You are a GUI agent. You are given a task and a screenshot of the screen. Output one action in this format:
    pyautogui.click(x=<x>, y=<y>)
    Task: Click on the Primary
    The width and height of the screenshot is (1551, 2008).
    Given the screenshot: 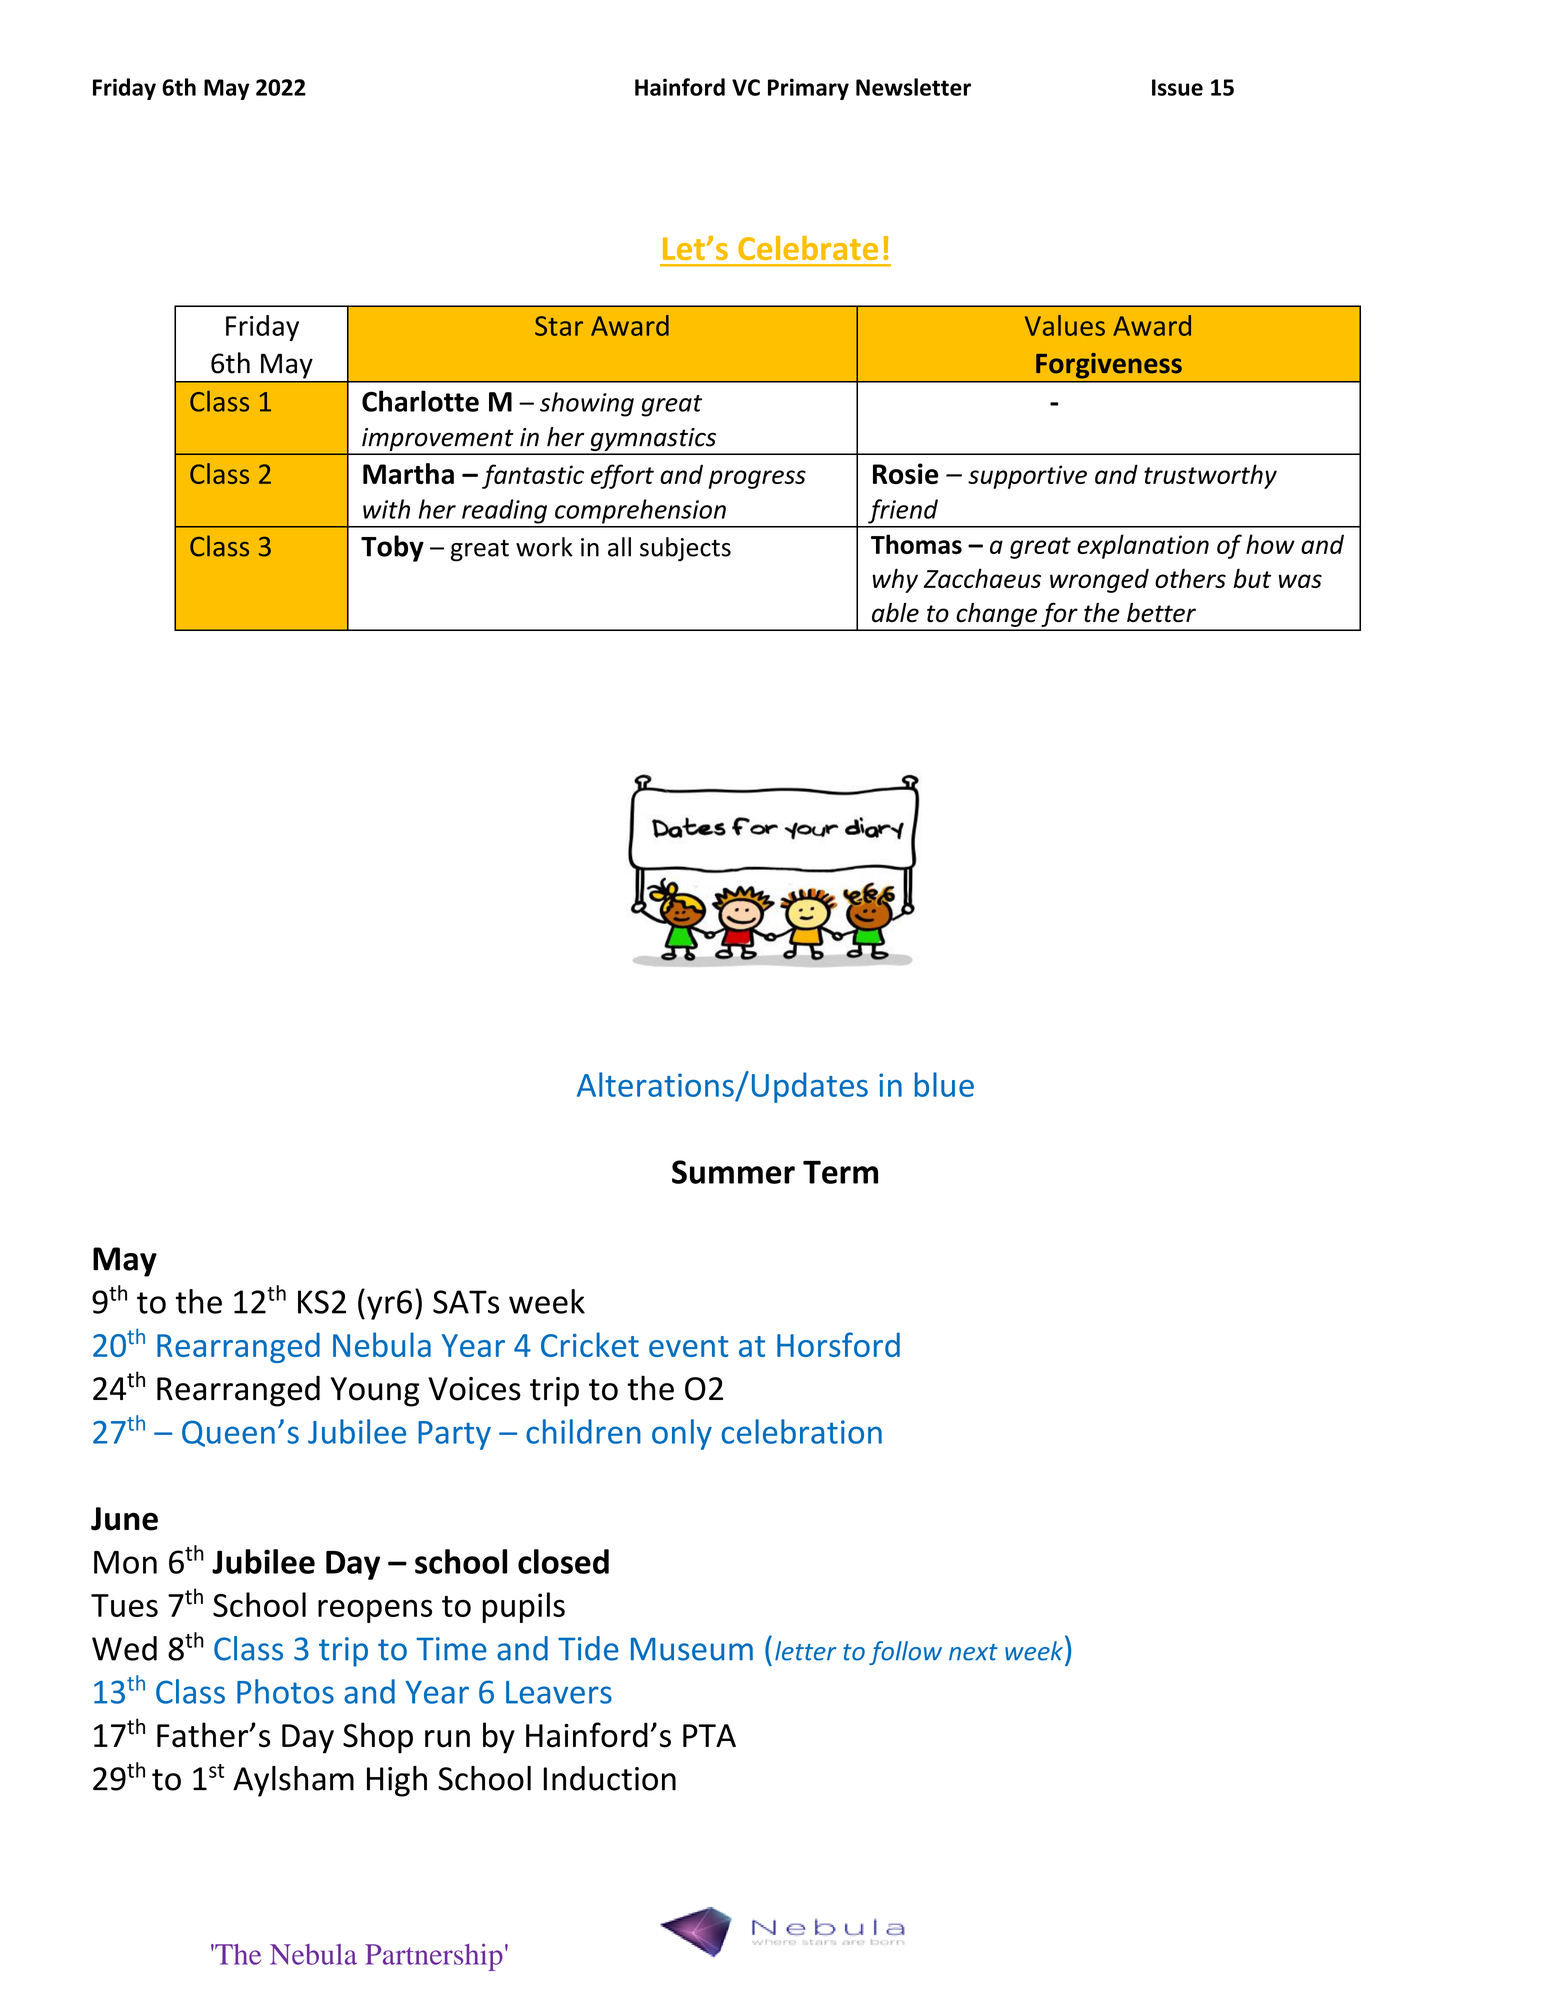 What is the action you would take?
    pyautogui.click(x=808, y=89)
